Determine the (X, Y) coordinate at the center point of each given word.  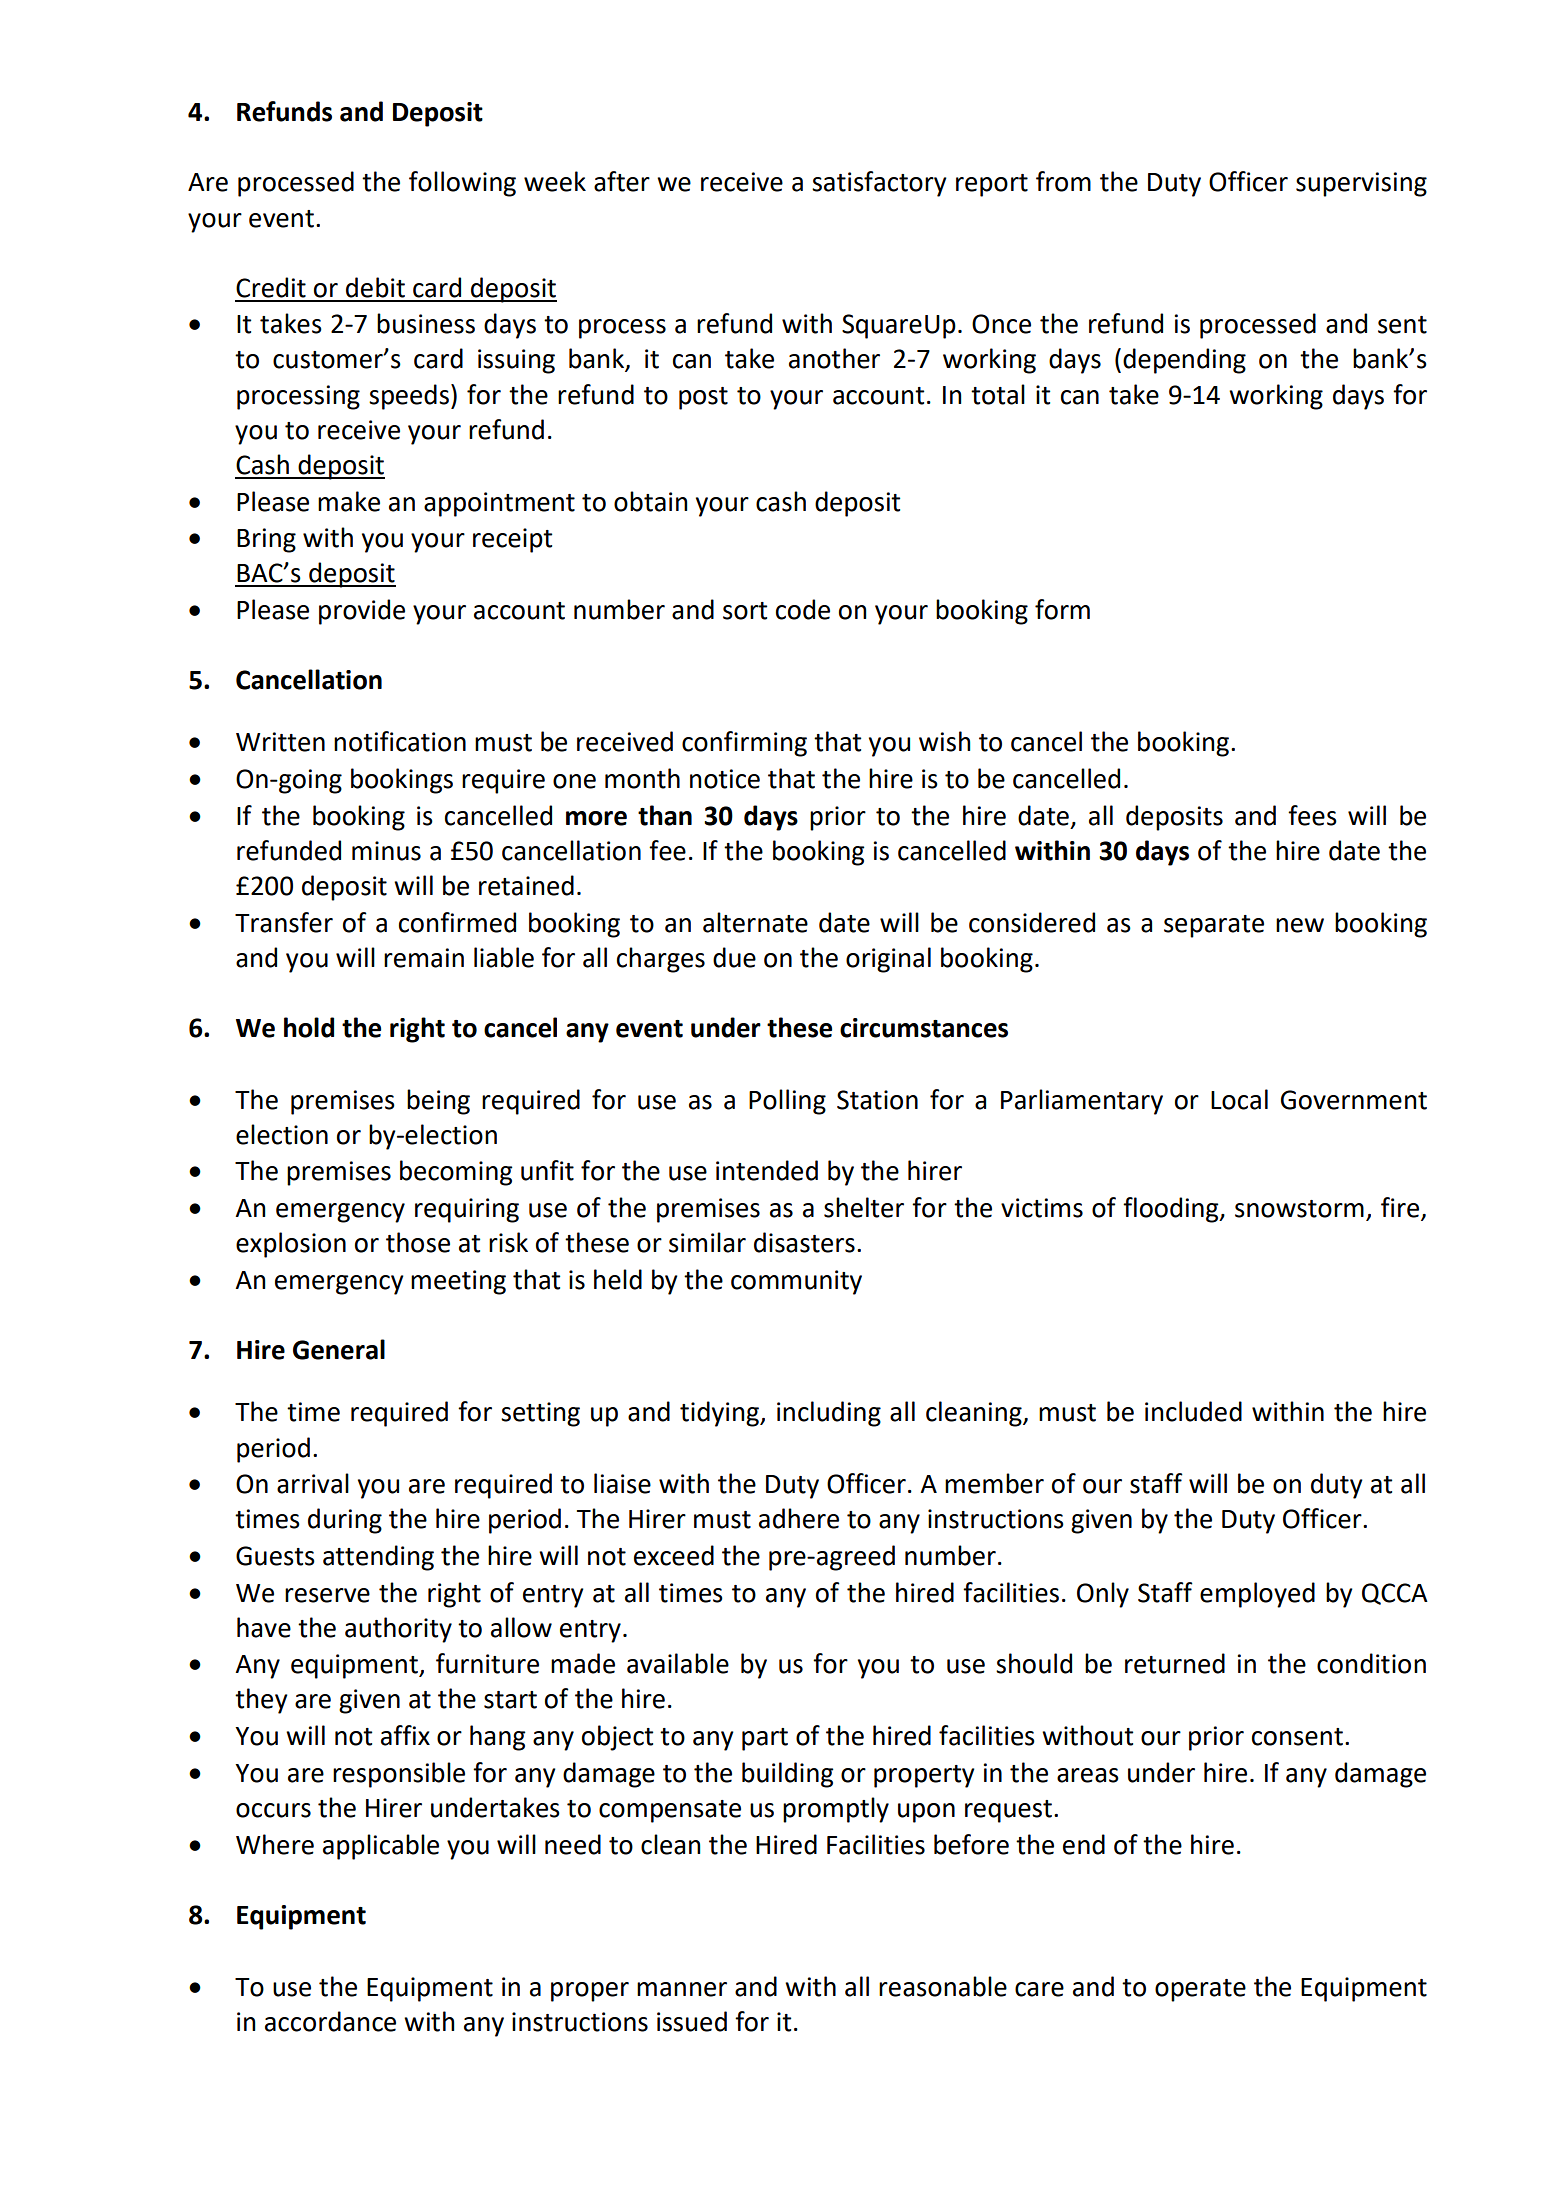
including (829, 1414)
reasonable (943, 1986)
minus (386, 851)
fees (1312, 815)
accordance (330, 2021)
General (339, 1349)
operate (1200, 1990)
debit (375, 287)
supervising (1361, 184)
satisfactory (879, 184)
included (1193, 1411)
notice (725, 779)
